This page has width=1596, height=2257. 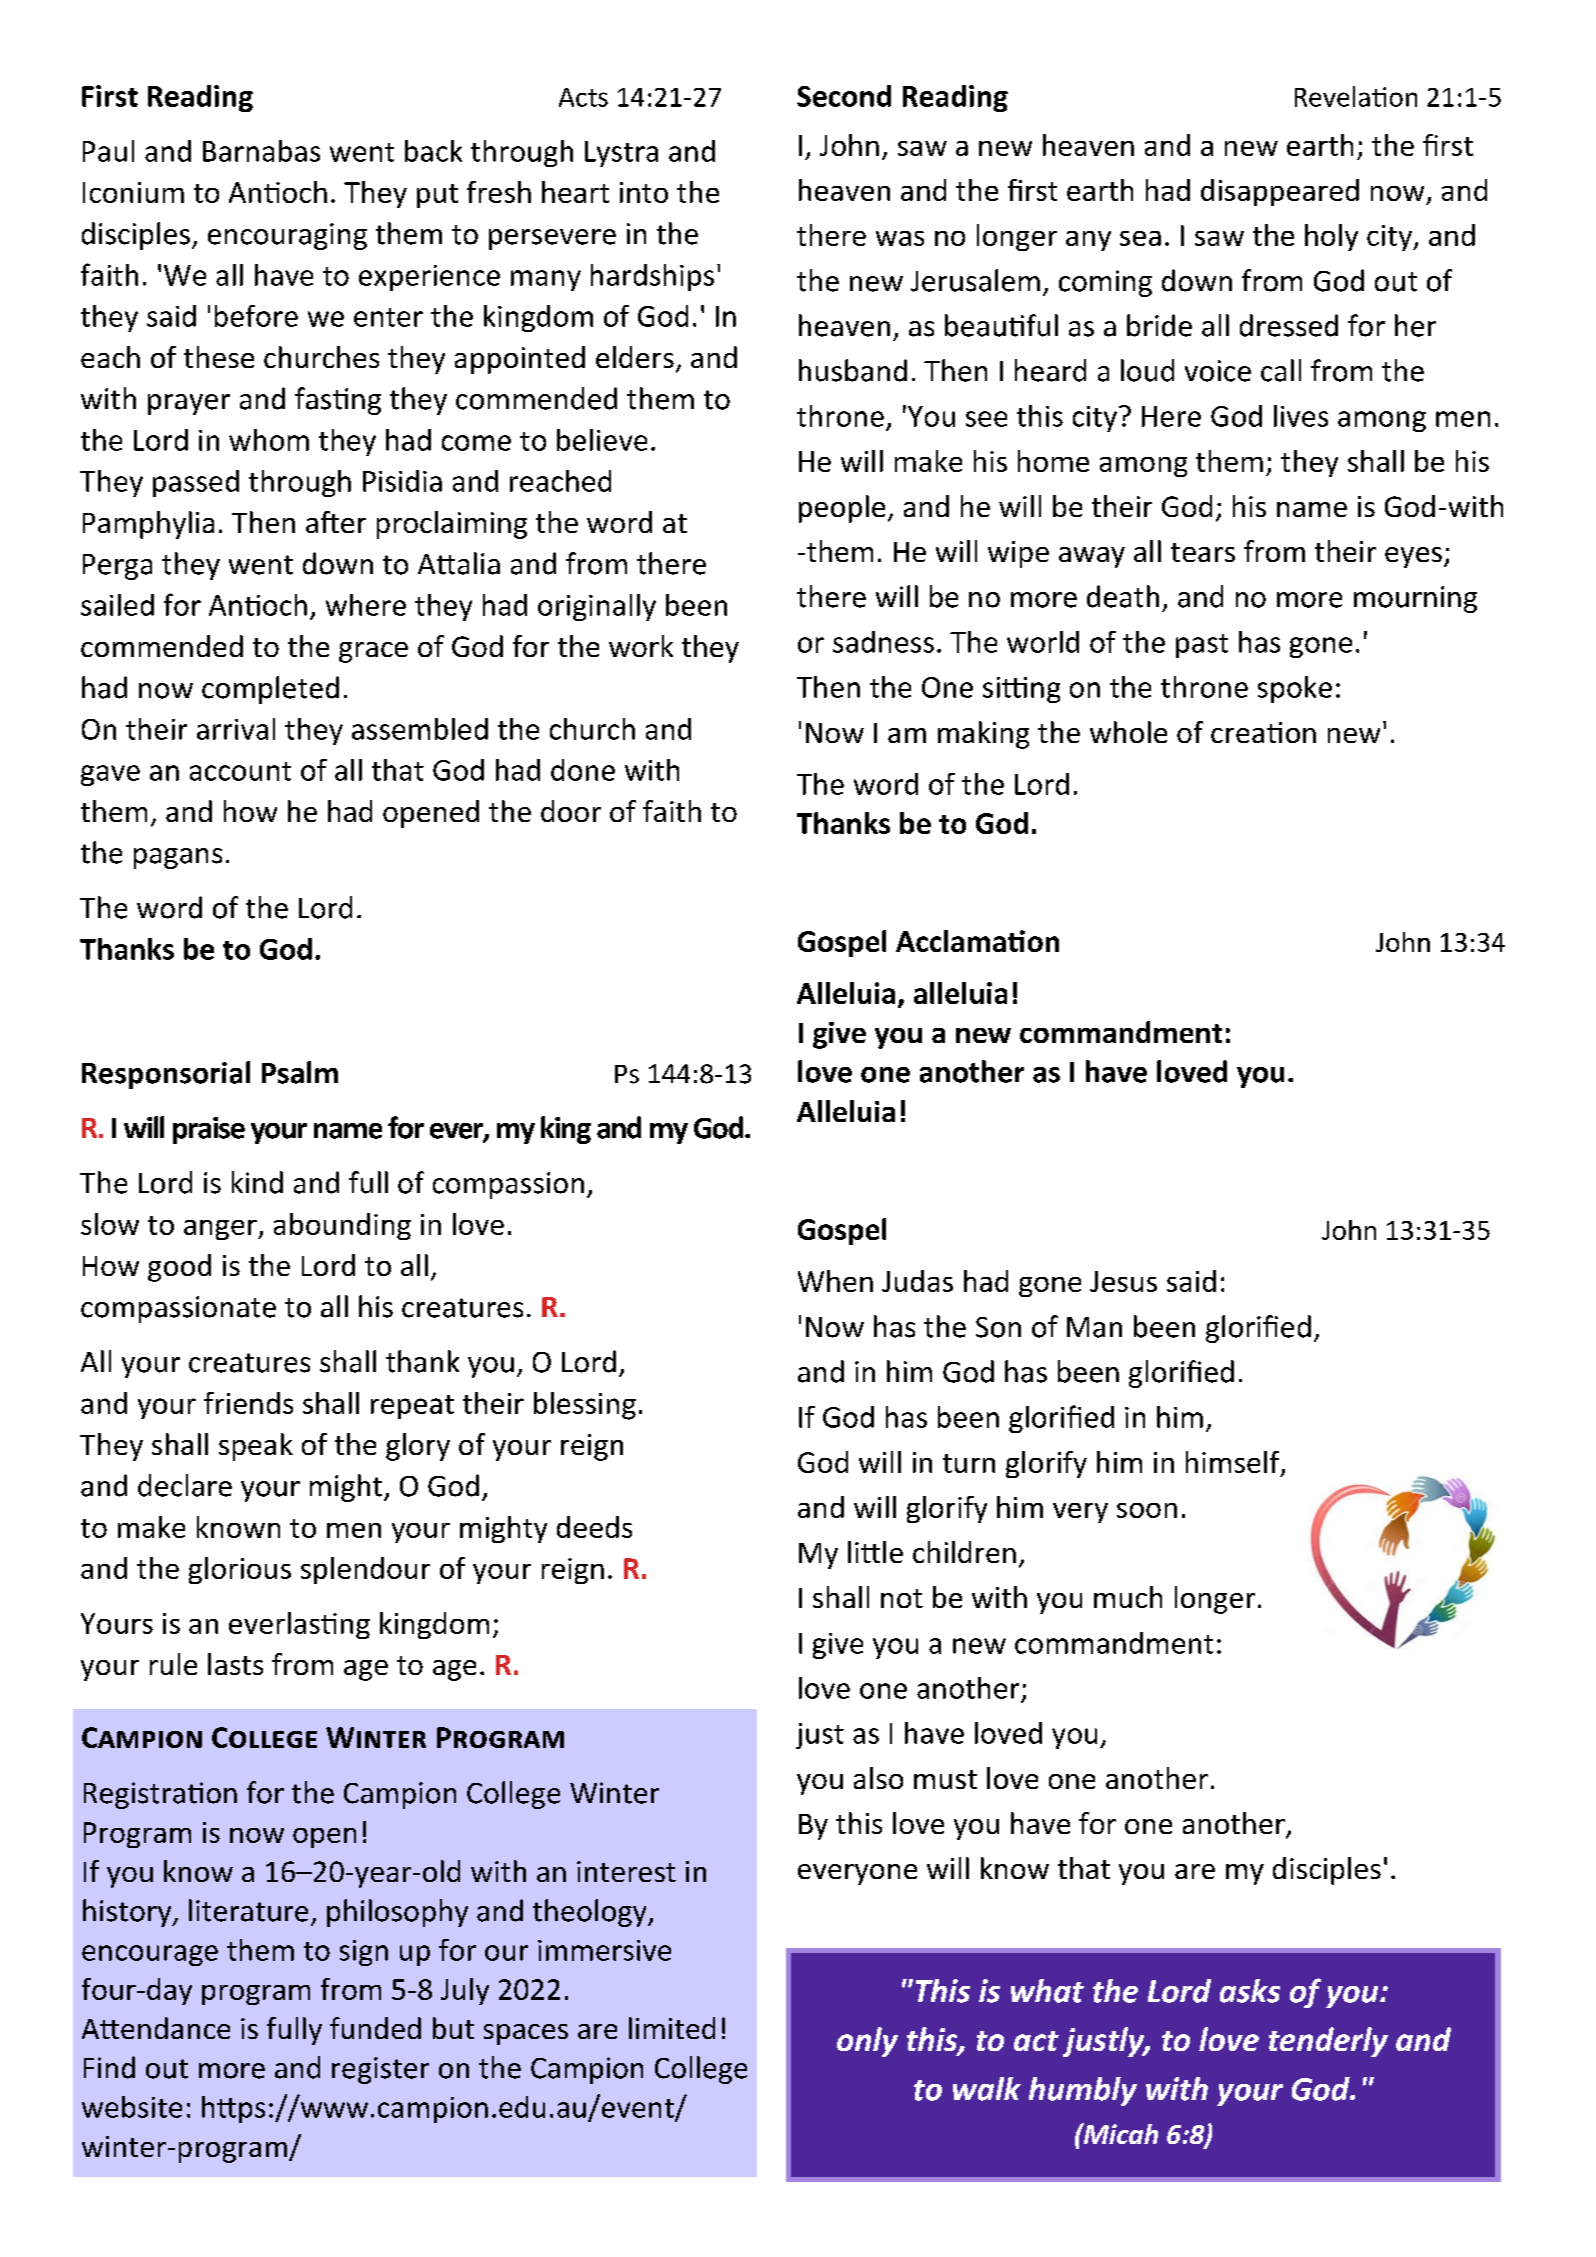 I want to click on account, so click(x=240, y=771).
